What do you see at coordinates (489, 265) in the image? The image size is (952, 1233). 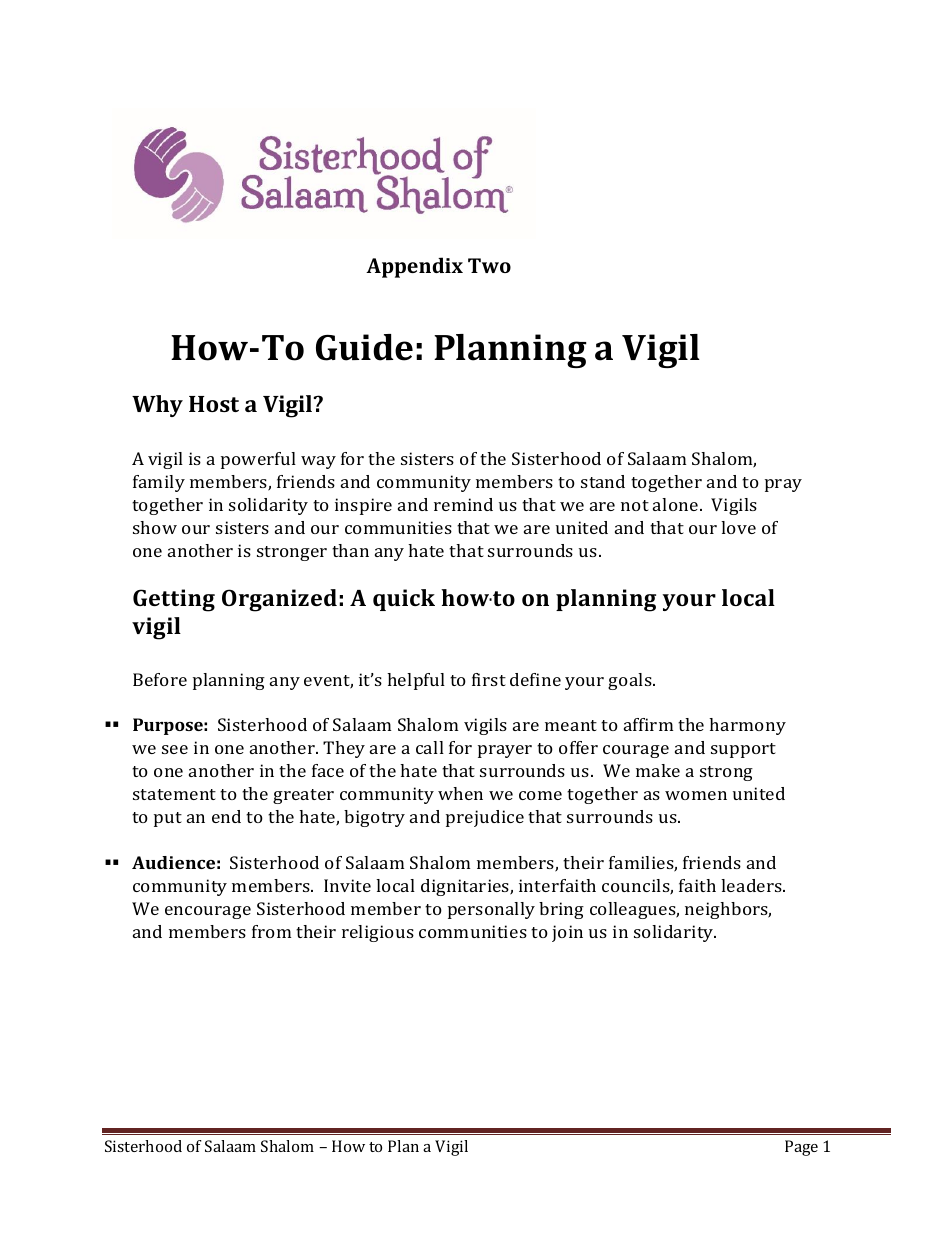 I see `Two` at bounding box center [489, 265].
